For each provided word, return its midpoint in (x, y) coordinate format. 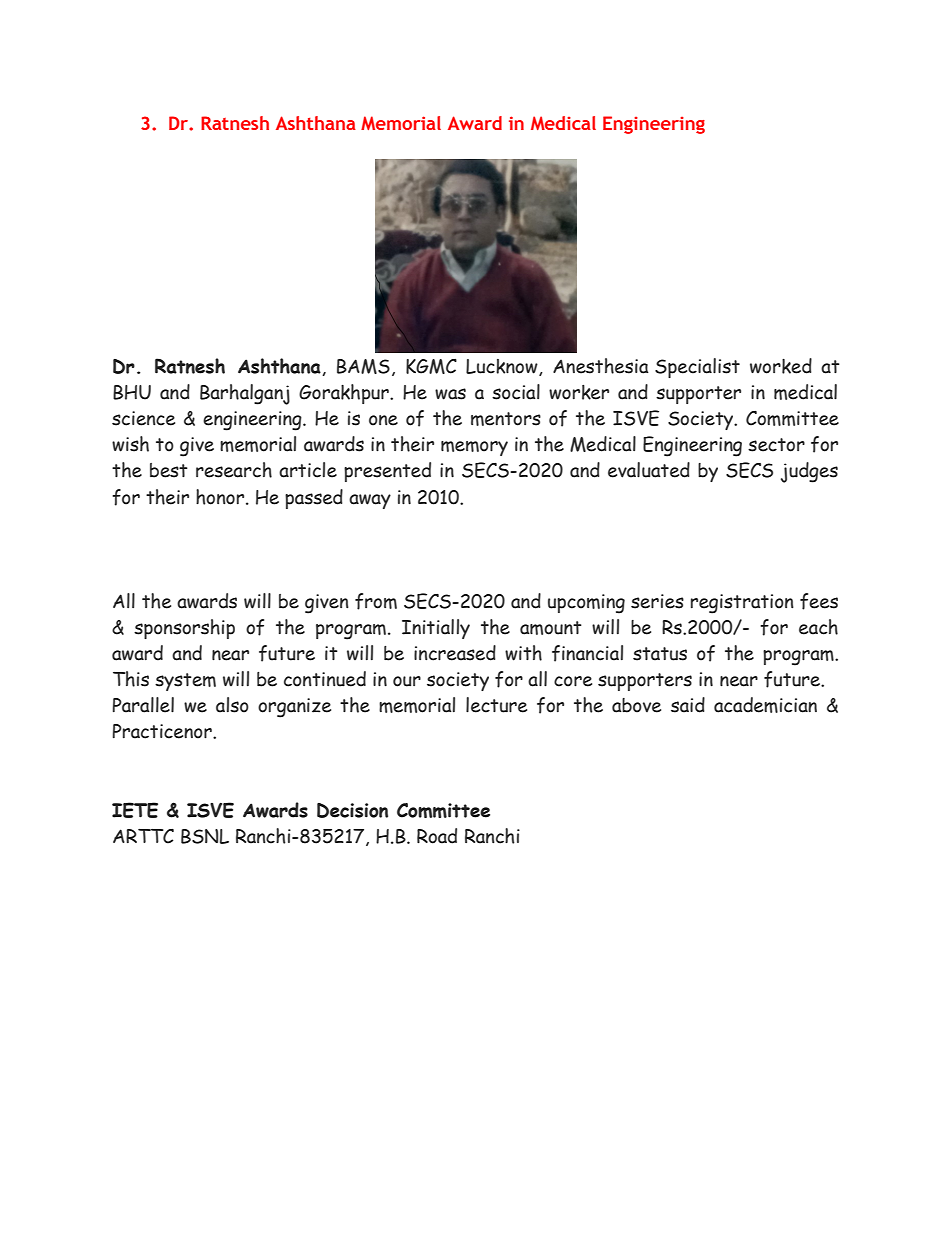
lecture (496, 705)
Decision (352, 810)
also (232, 705)
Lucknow (503, 367)
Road (437, 836)
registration (742, 604)
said (688, 705)
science (143, 418)
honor (221, 497)
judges (809, 472)
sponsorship (184, 629)
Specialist (697, 368)
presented (387, 472)
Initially (436, 629)
